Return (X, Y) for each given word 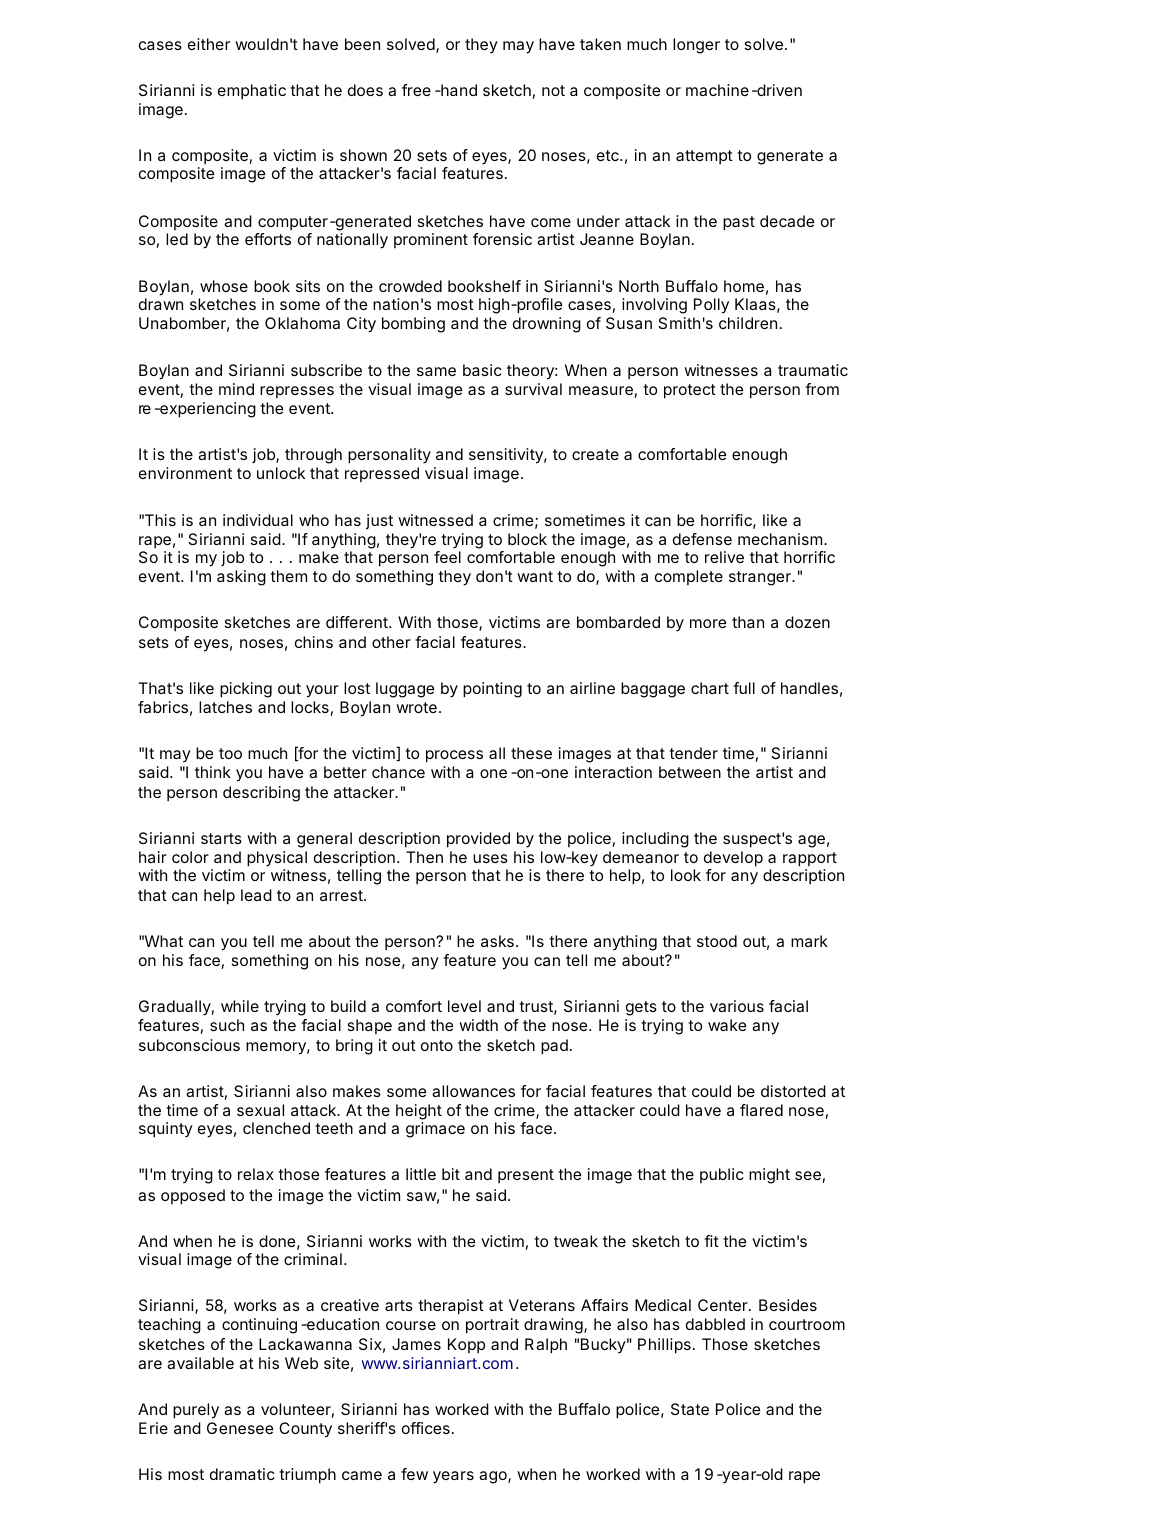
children (748, 323)
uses (490, 858)
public (722, 1175)
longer (696, 46)
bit (451, 1174)
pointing (492, 690)
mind (236, 389)
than (748, 622)
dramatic (242, 1474)
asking (241, 578)
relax (256, 1174)
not (553, 90)
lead (256, 895)
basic (482, 370)
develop (733, 859)
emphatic (252, 92)
